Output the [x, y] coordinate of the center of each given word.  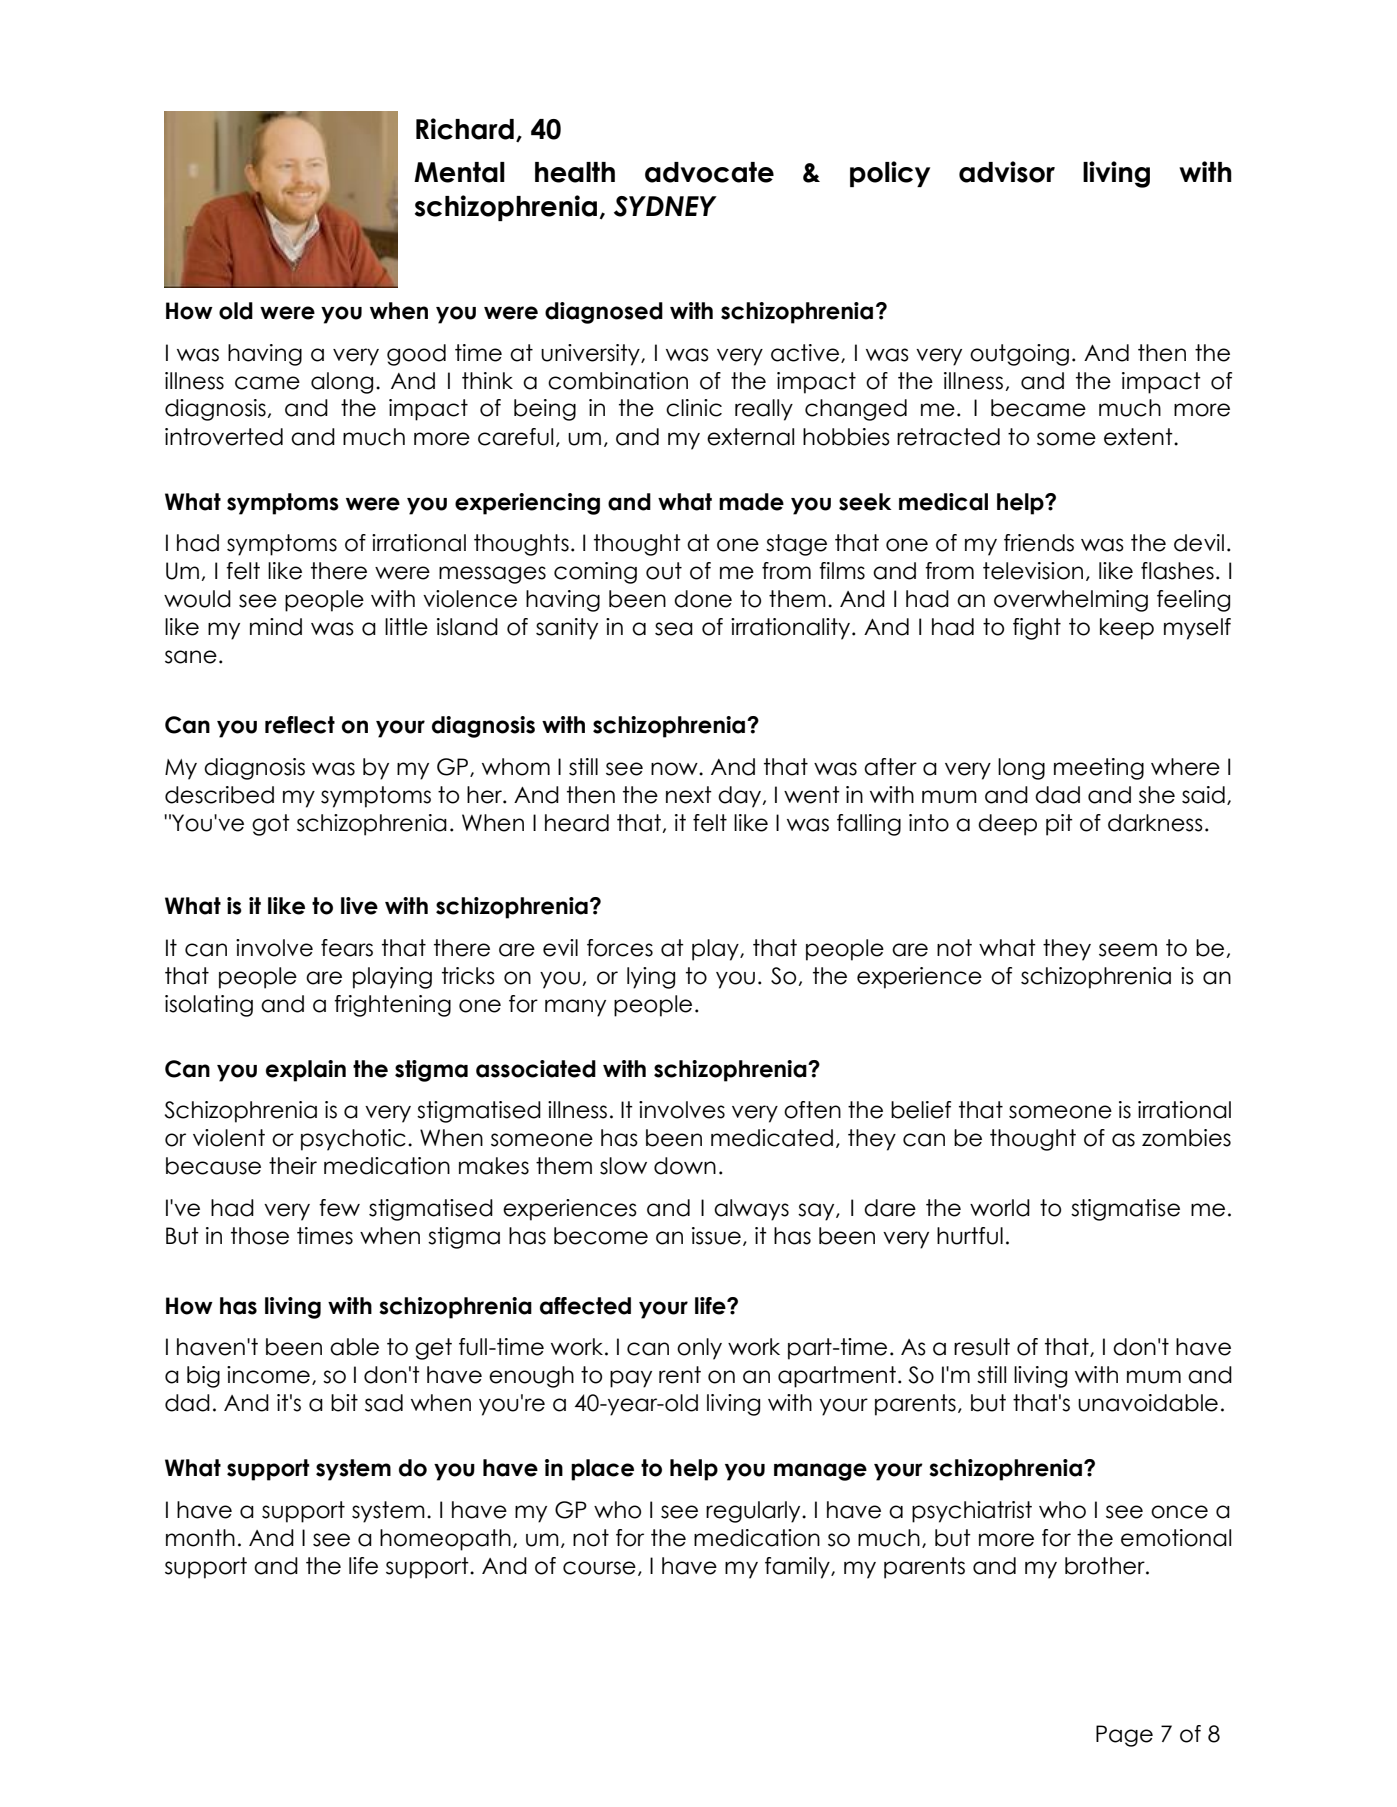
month [200, 1538]
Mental [459, 172]
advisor [1007, 172]
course [599, 1568]
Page [1124, 1736]
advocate [709, 172]
